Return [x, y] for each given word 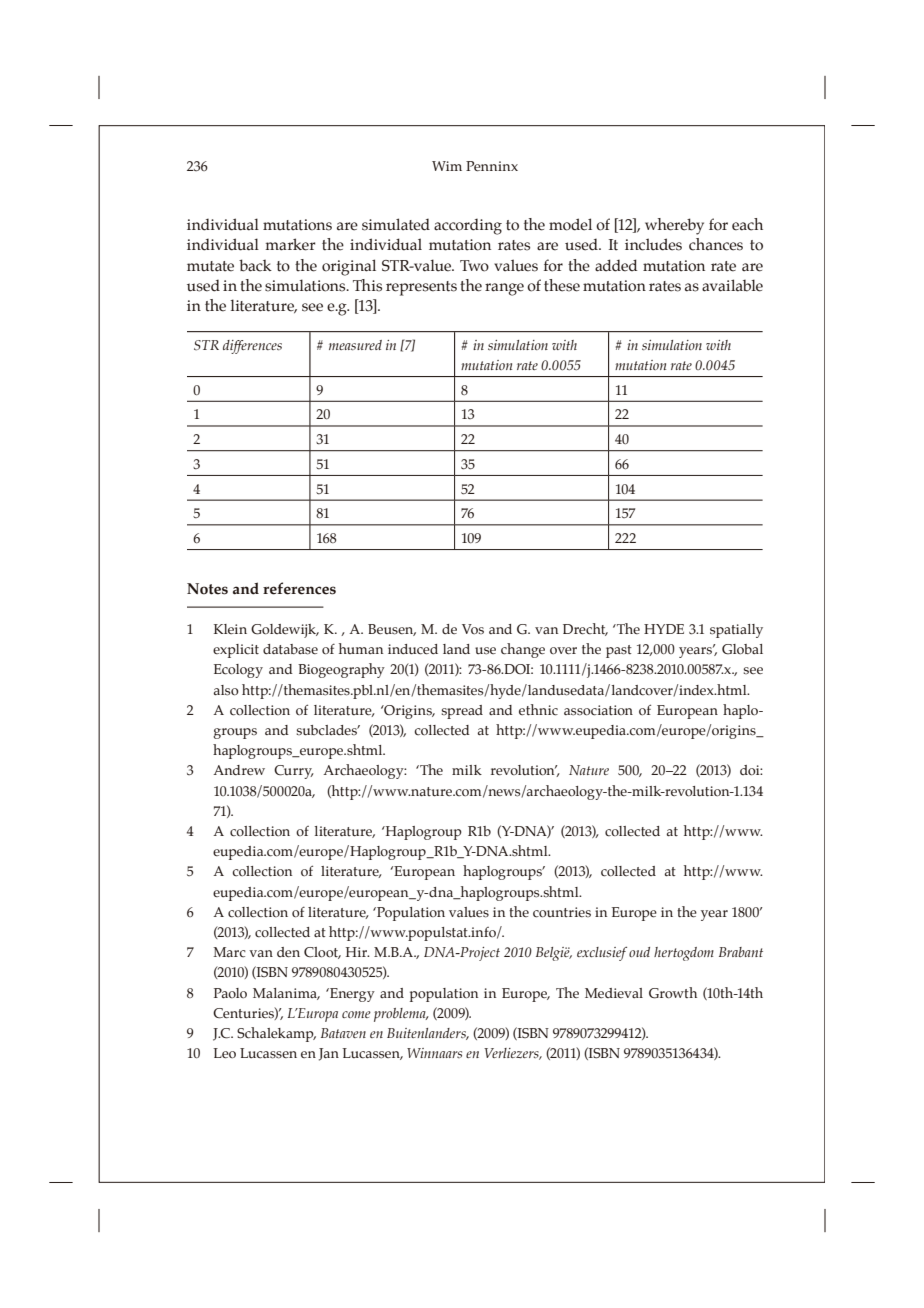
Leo [224, 1053]
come [356, 1014]
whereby [674, 226]
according [468, 226]
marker [291, 244]
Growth [673, 993]
